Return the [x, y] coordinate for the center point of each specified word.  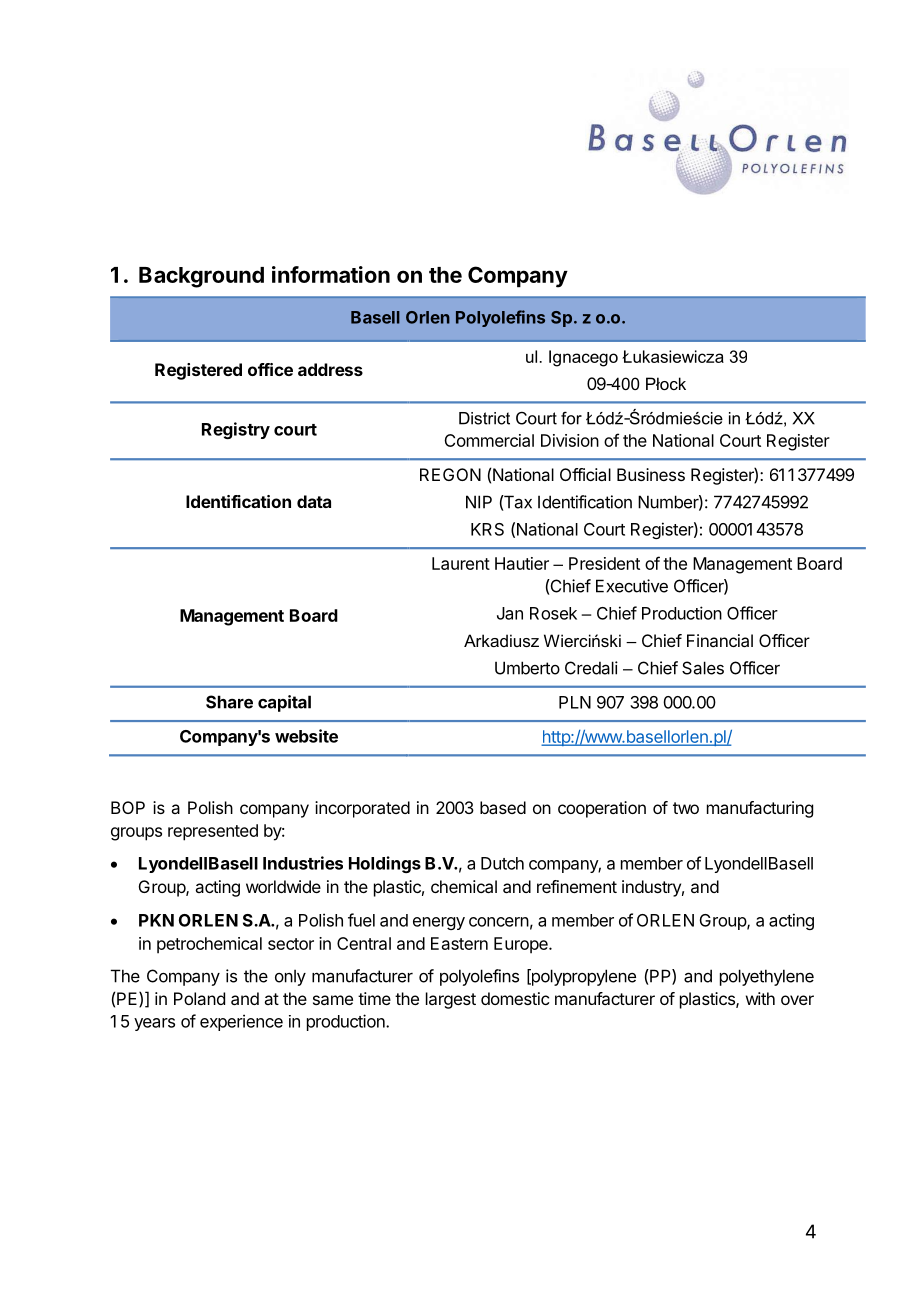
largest [451, 1000]
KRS [487, 529]
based [503, 807]
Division [570, 440]
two [686, 808]
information [331, 274]
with [760, 998]
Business [651, 474]
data [314, 501]
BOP [128, 807]
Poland [199, 998]
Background [201, 277]
